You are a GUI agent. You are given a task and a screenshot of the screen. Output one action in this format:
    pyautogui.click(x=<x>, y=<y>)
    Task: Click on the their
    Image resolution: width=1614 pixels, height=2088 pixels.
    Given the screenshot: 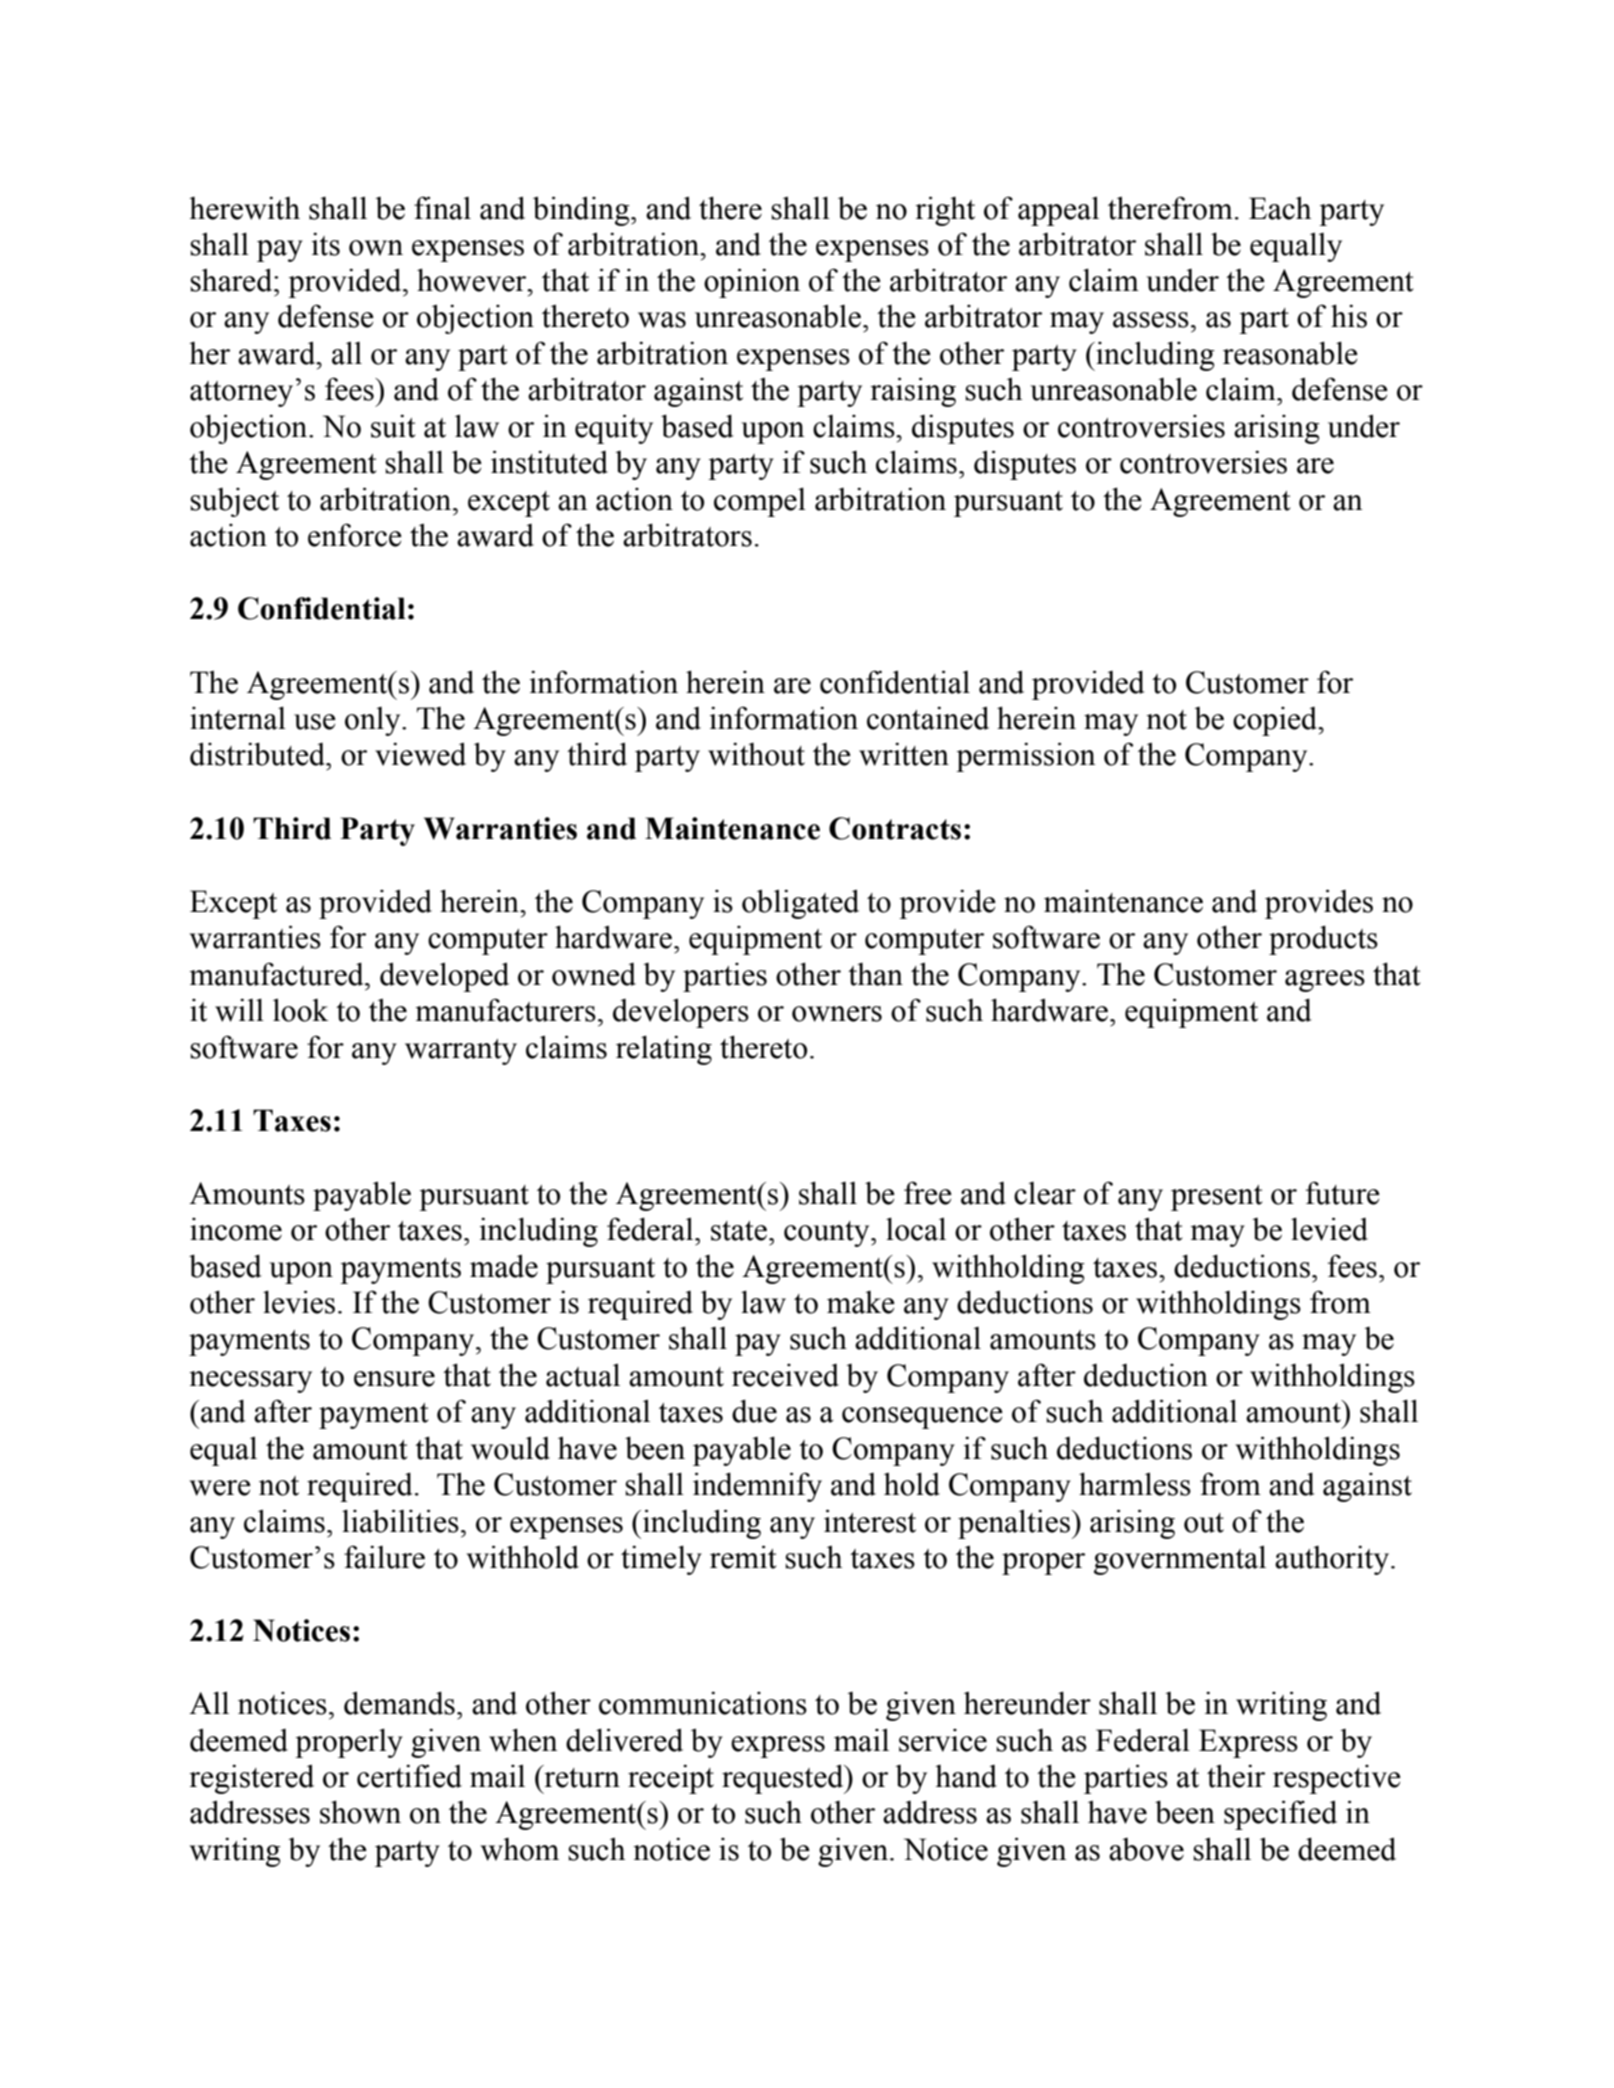 What is the action you would take?
    pyautogui.click(x=1236, y=1776)
